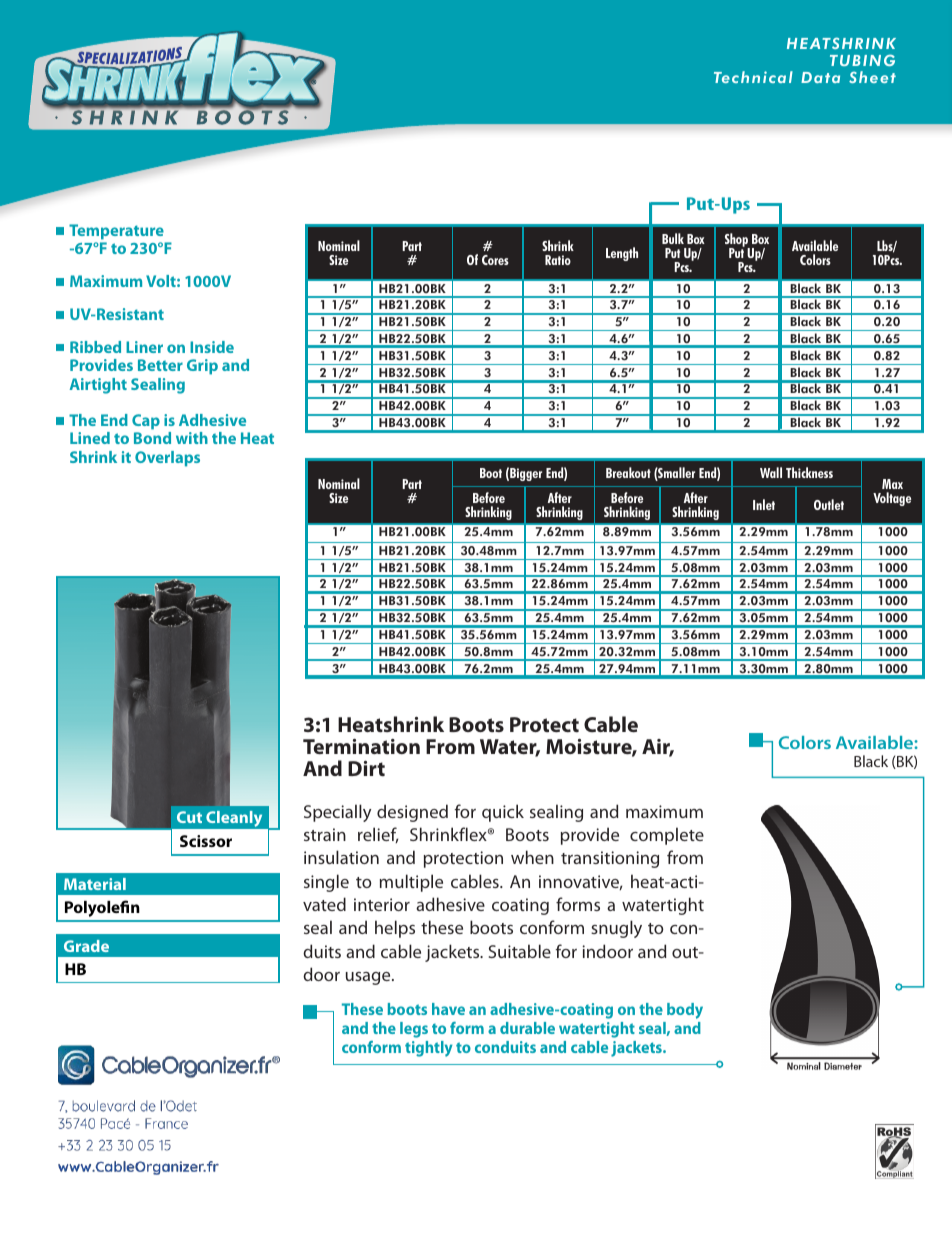 The width and height of the page is (952, 1233). I want to click on Dirt, so click(366, 768).
